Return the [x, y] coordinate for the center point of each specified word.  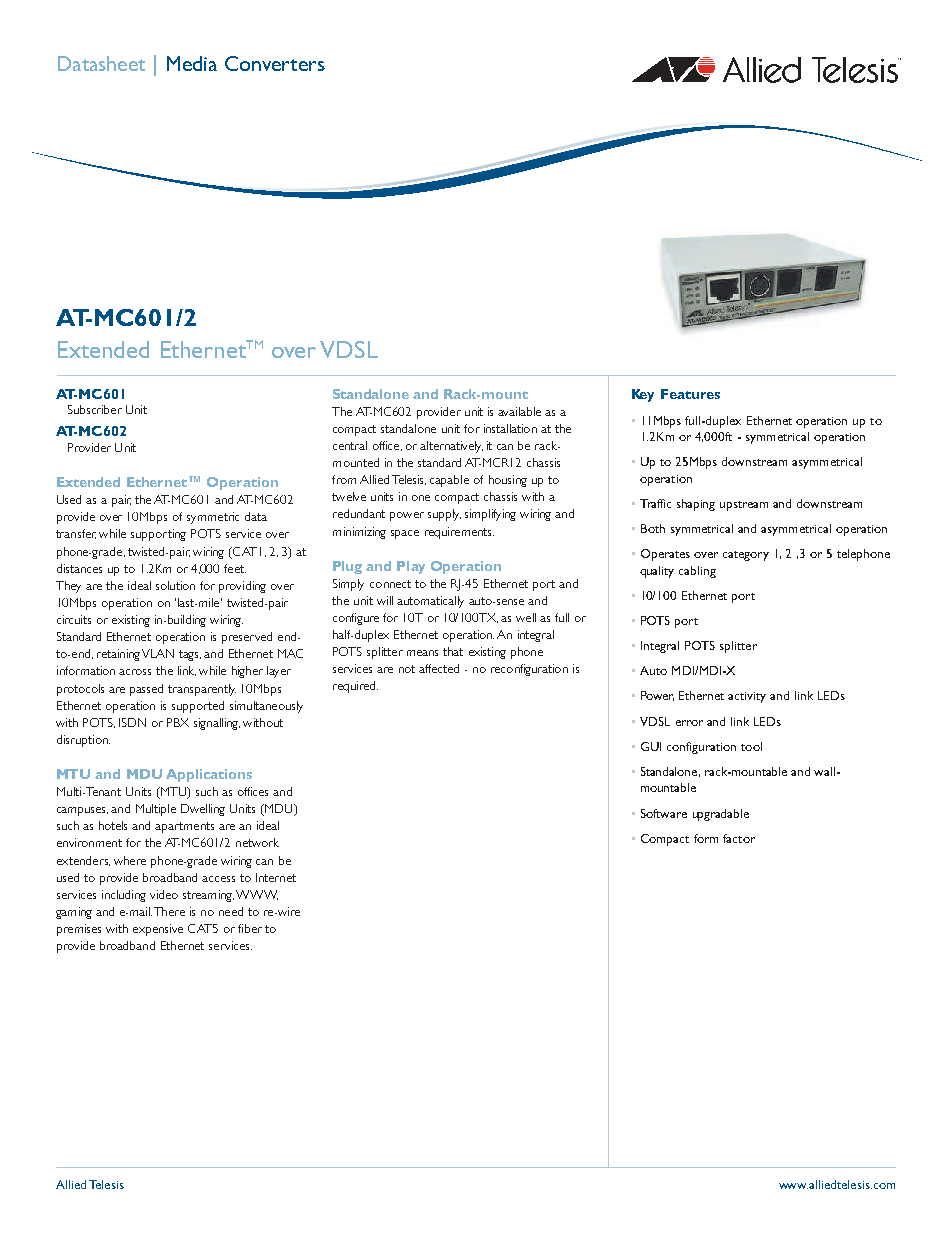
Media [192, 63]
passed [146, 690]
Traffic [655, 503]
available [519, 411]
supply [444, 515]
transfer [76, 534]
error [689, 723]
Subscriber [95, 409]
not [407, 669]
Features [690, 394]
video [164, 894]
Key [643, 395]
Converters [275, 63]
